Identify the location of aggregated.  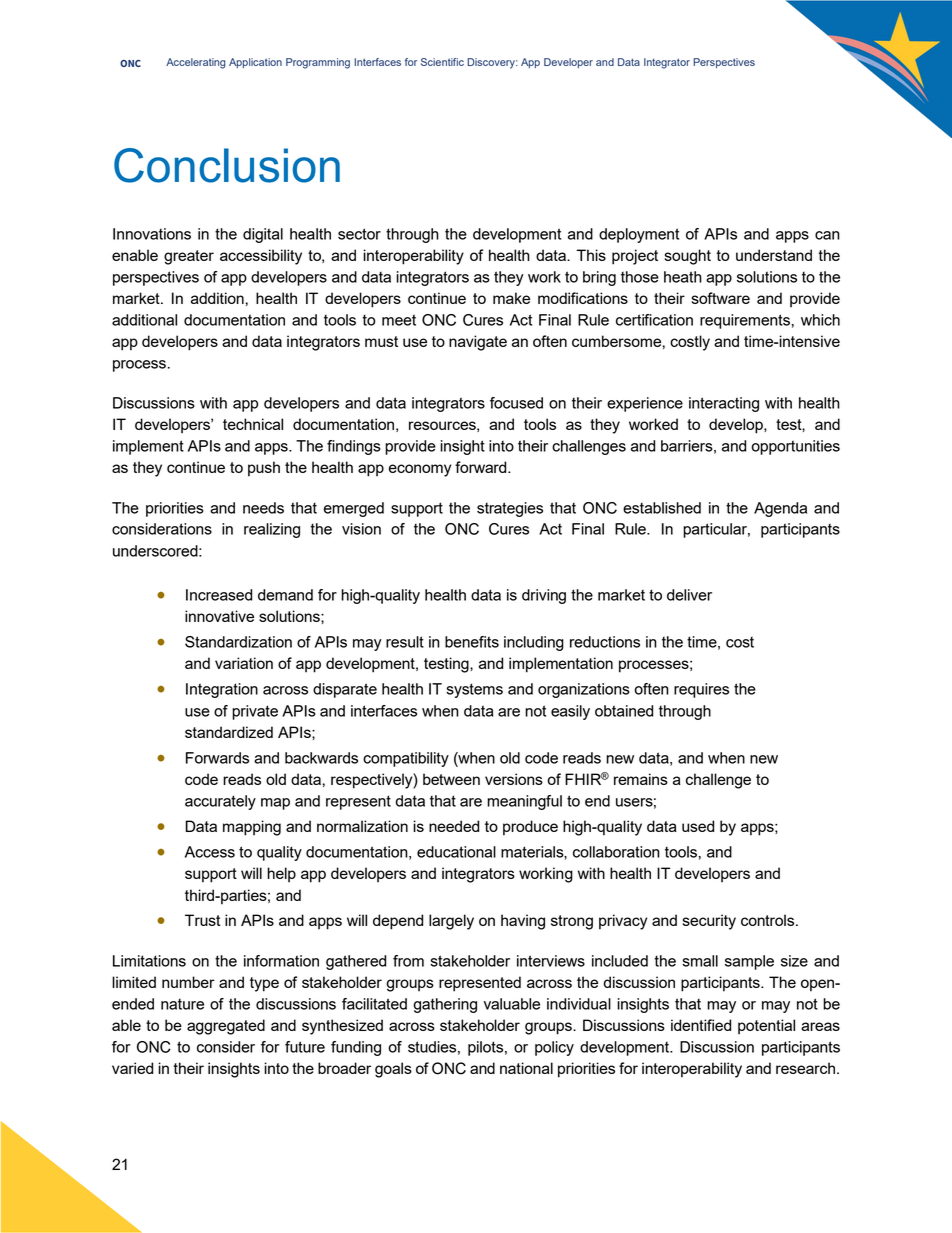
(226, 1027).
